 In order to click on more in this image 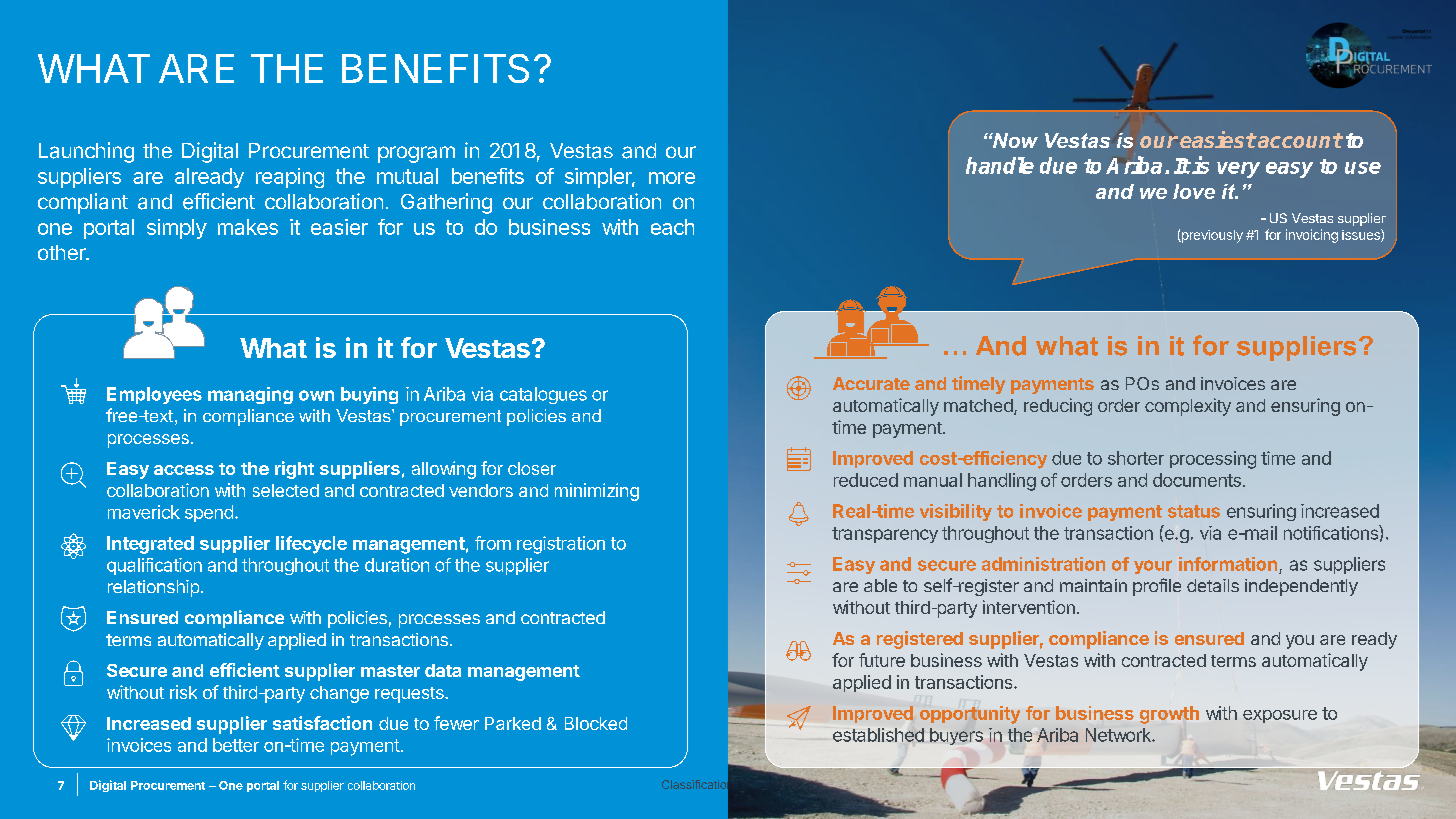, I will do `click(672, 178)`.
